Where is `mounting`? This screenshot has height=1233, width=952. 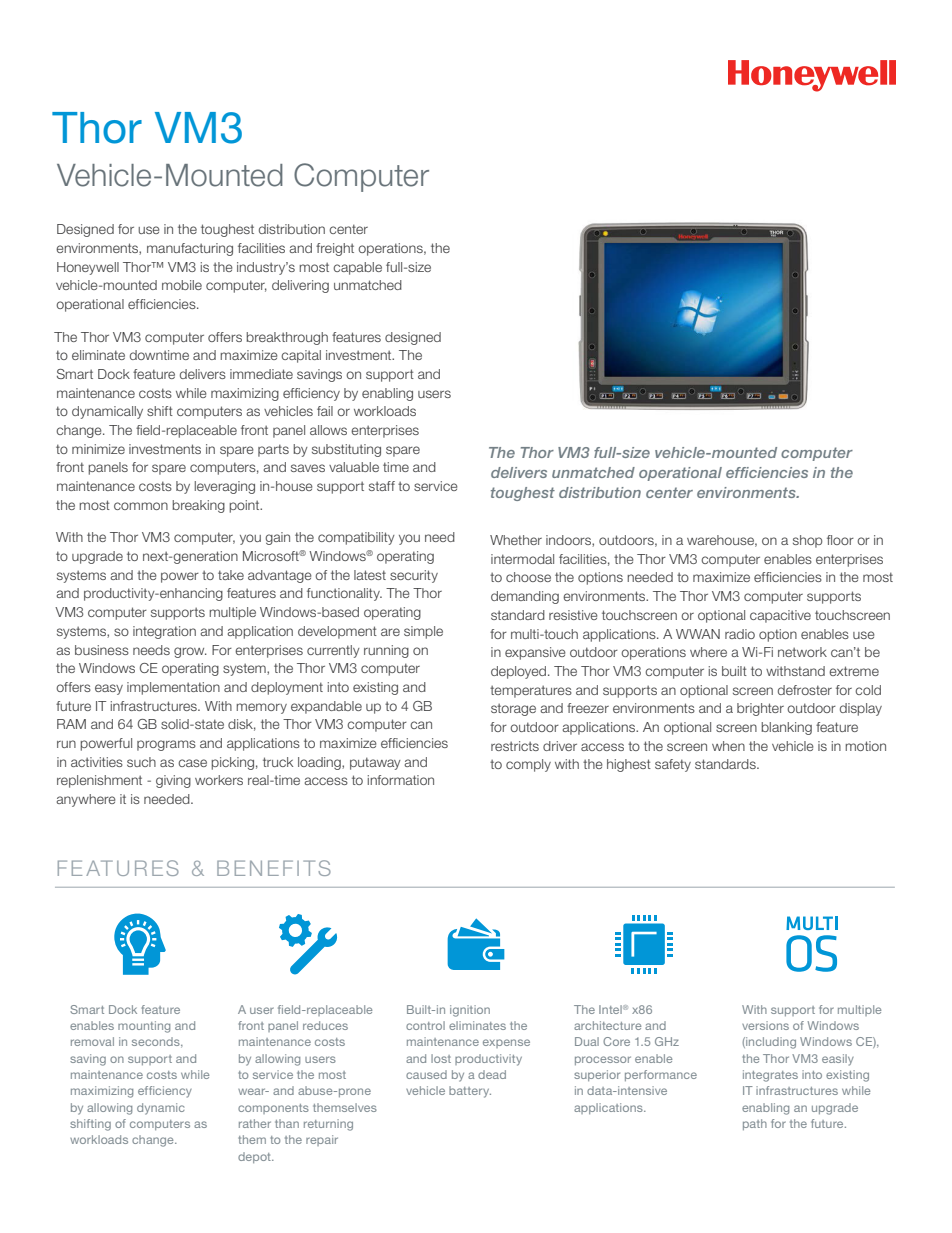
mounting is located at coordinates (144, 1027).
